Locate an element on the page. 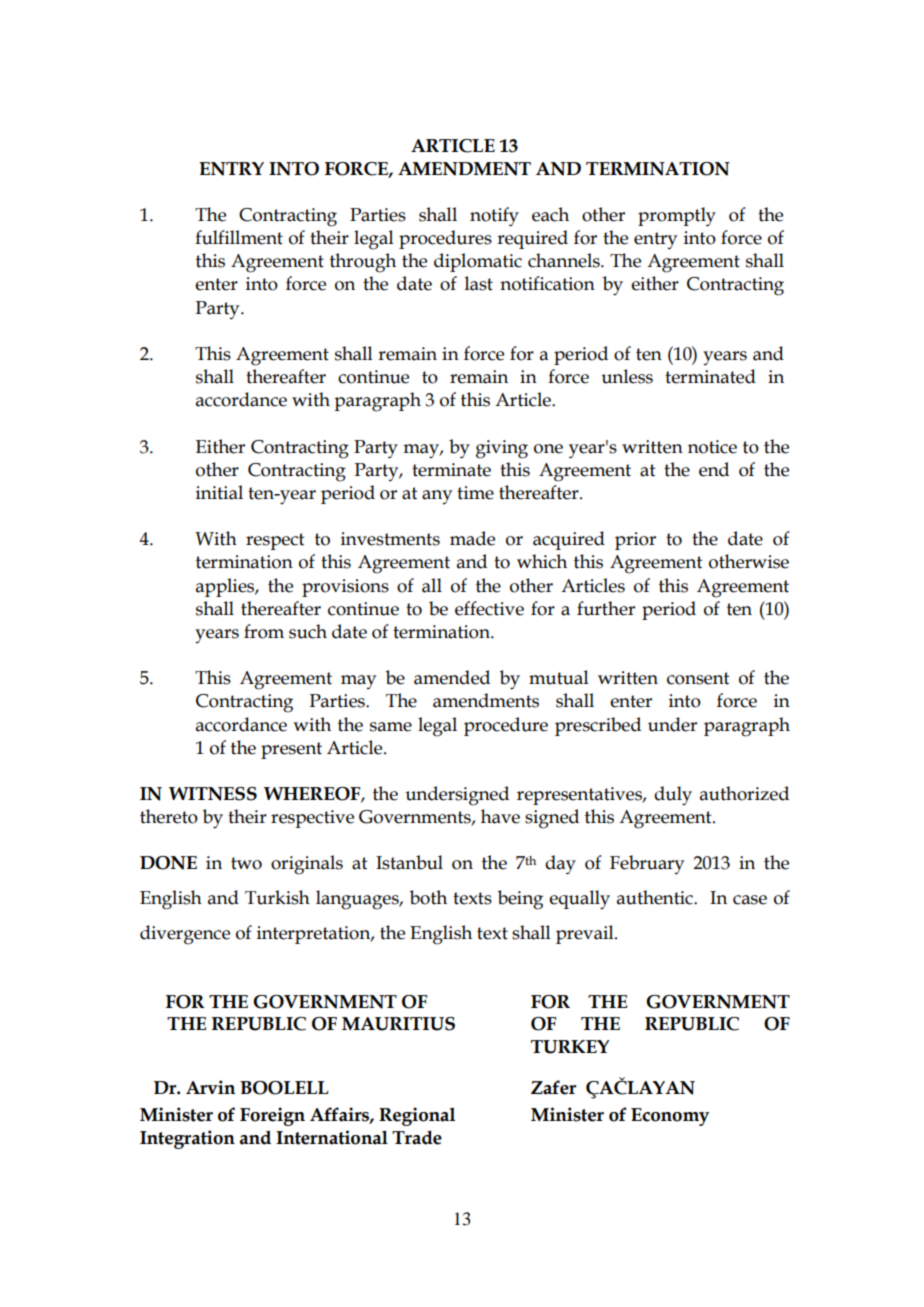  promptly is located at coordinates (677, 217).
